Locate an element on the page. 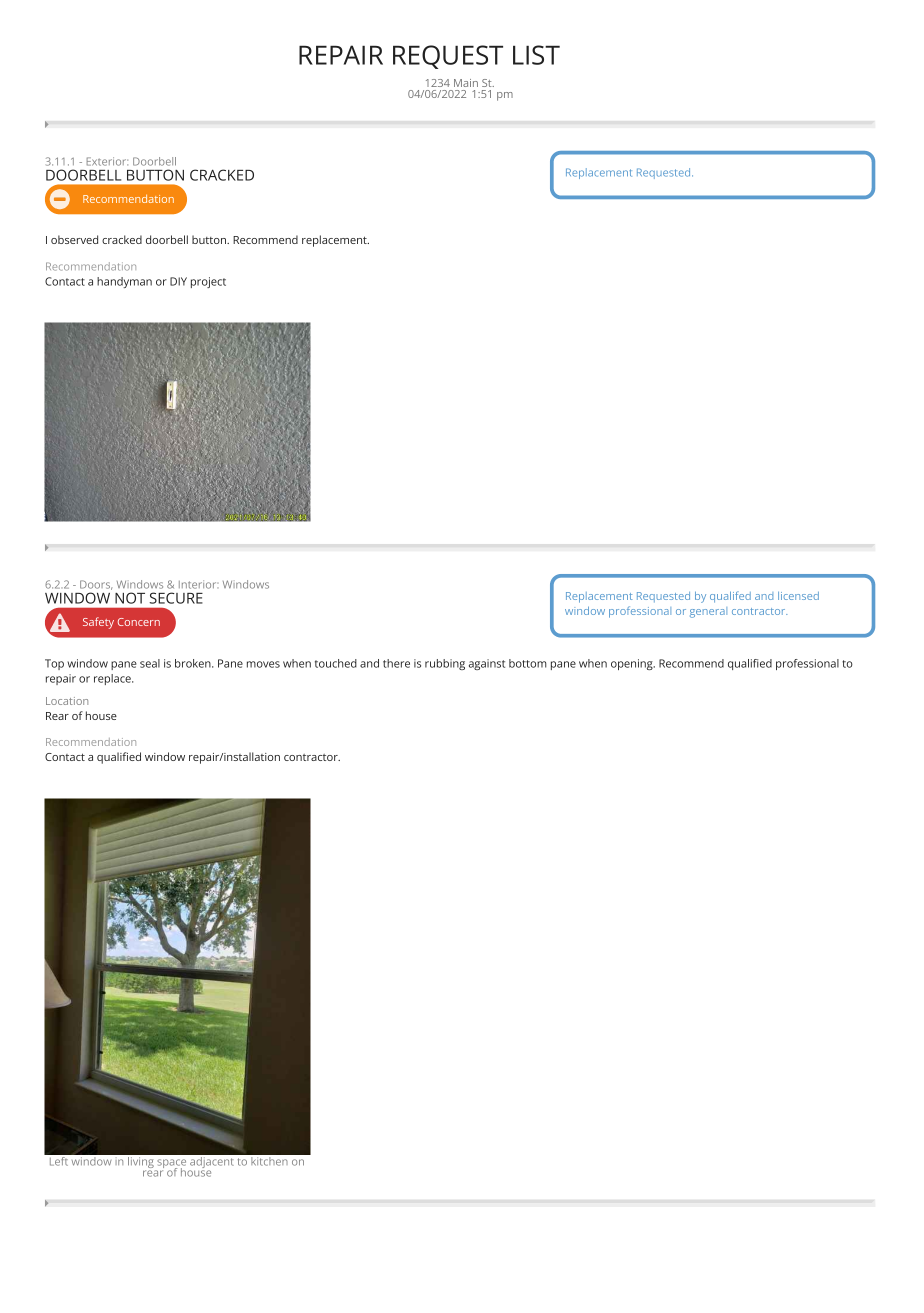  rubbing is located at coordinates (445, 664).
